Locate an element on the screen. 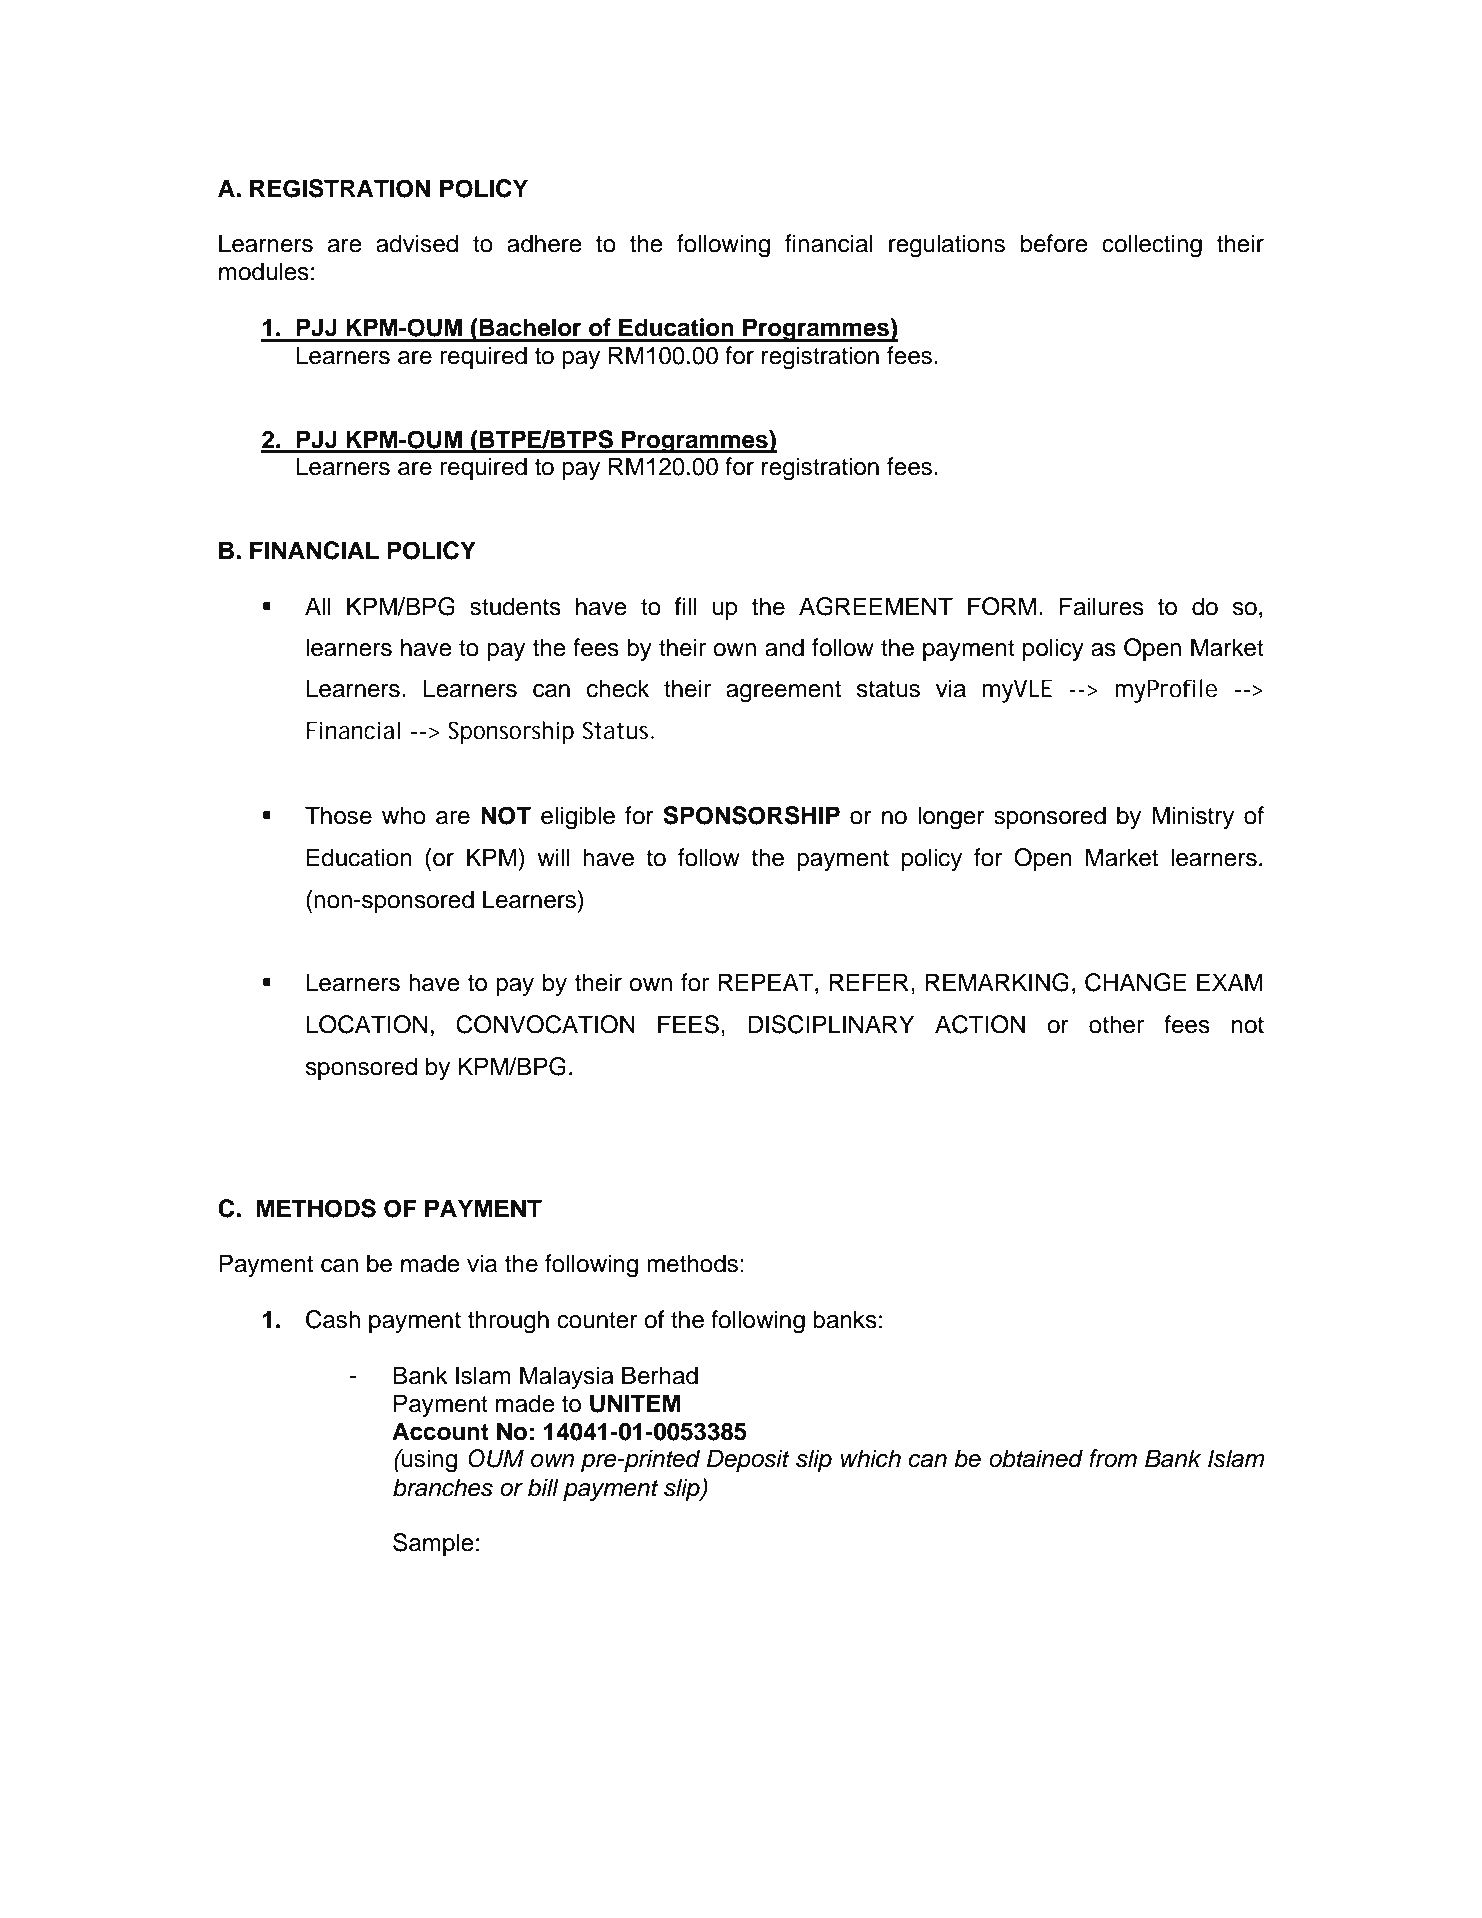 The height and width of the screenshot is (1918, 1482). branches is located at coordinates (443, 1487).
